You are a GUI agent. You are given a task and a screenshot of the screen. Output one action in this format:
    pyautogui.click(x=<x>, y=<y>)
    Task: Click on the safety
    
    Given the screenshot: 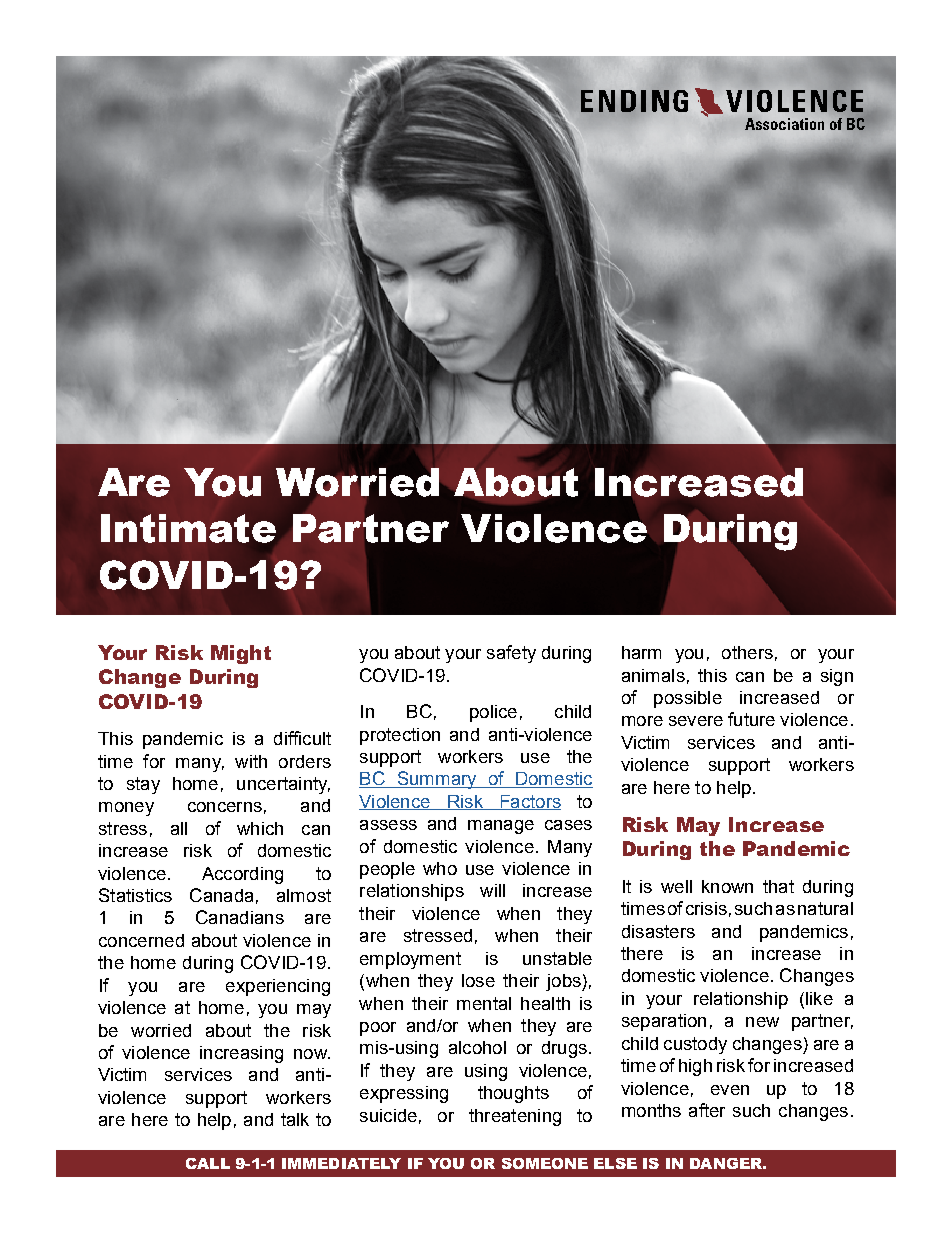 What is the action you would take?
    pyautogui.click(x=511, y=654)
